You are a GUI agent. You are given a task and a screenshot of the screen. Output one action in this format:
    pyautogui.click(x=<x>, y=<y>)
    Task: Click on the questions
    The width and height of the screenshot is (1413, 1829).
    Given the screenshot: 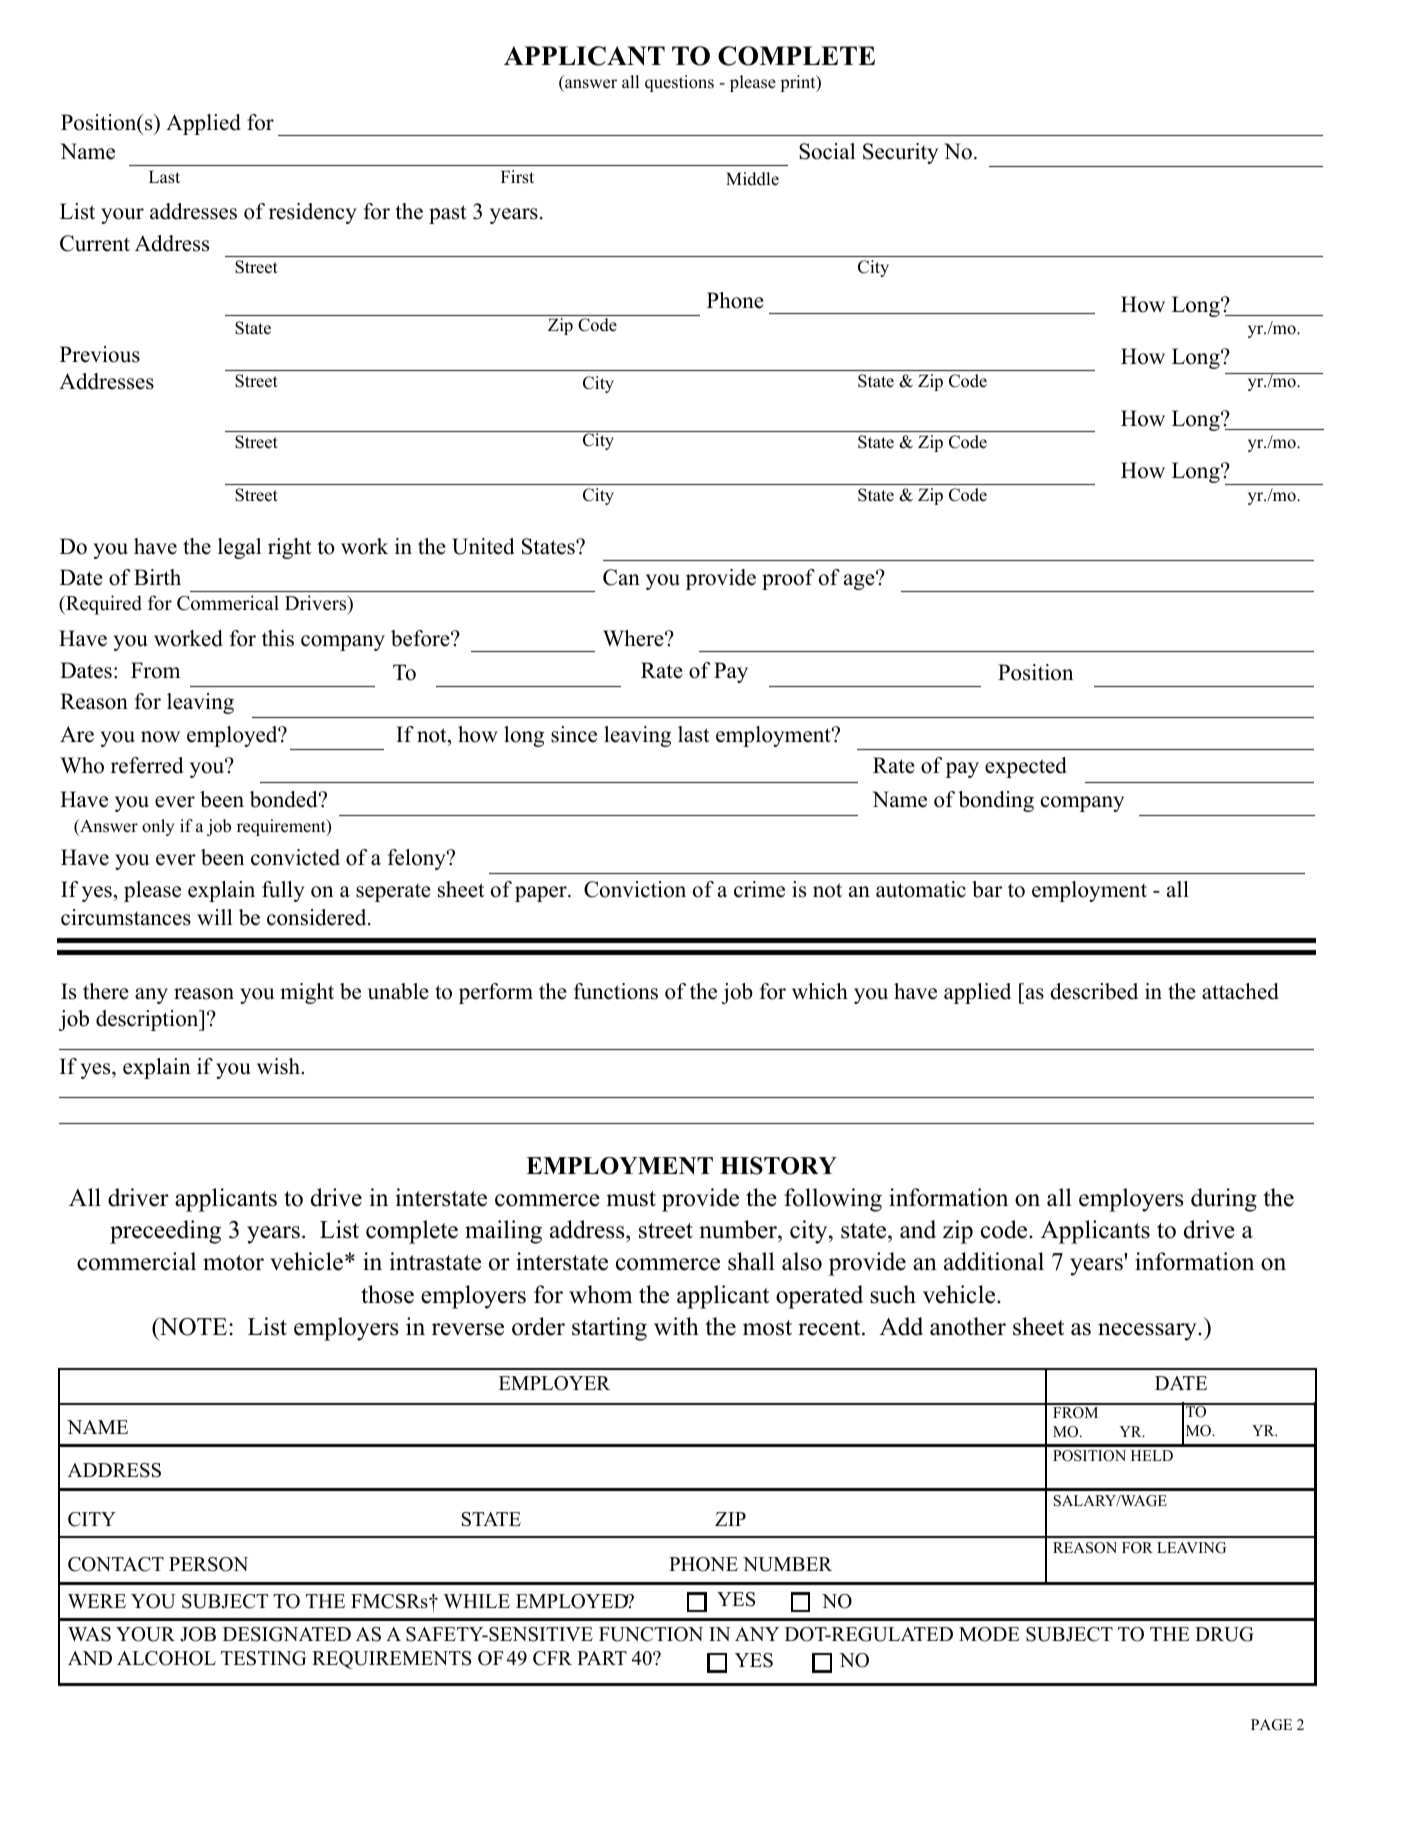 What is the action you would take?
    pyautogui.click(x=679, y=83)
